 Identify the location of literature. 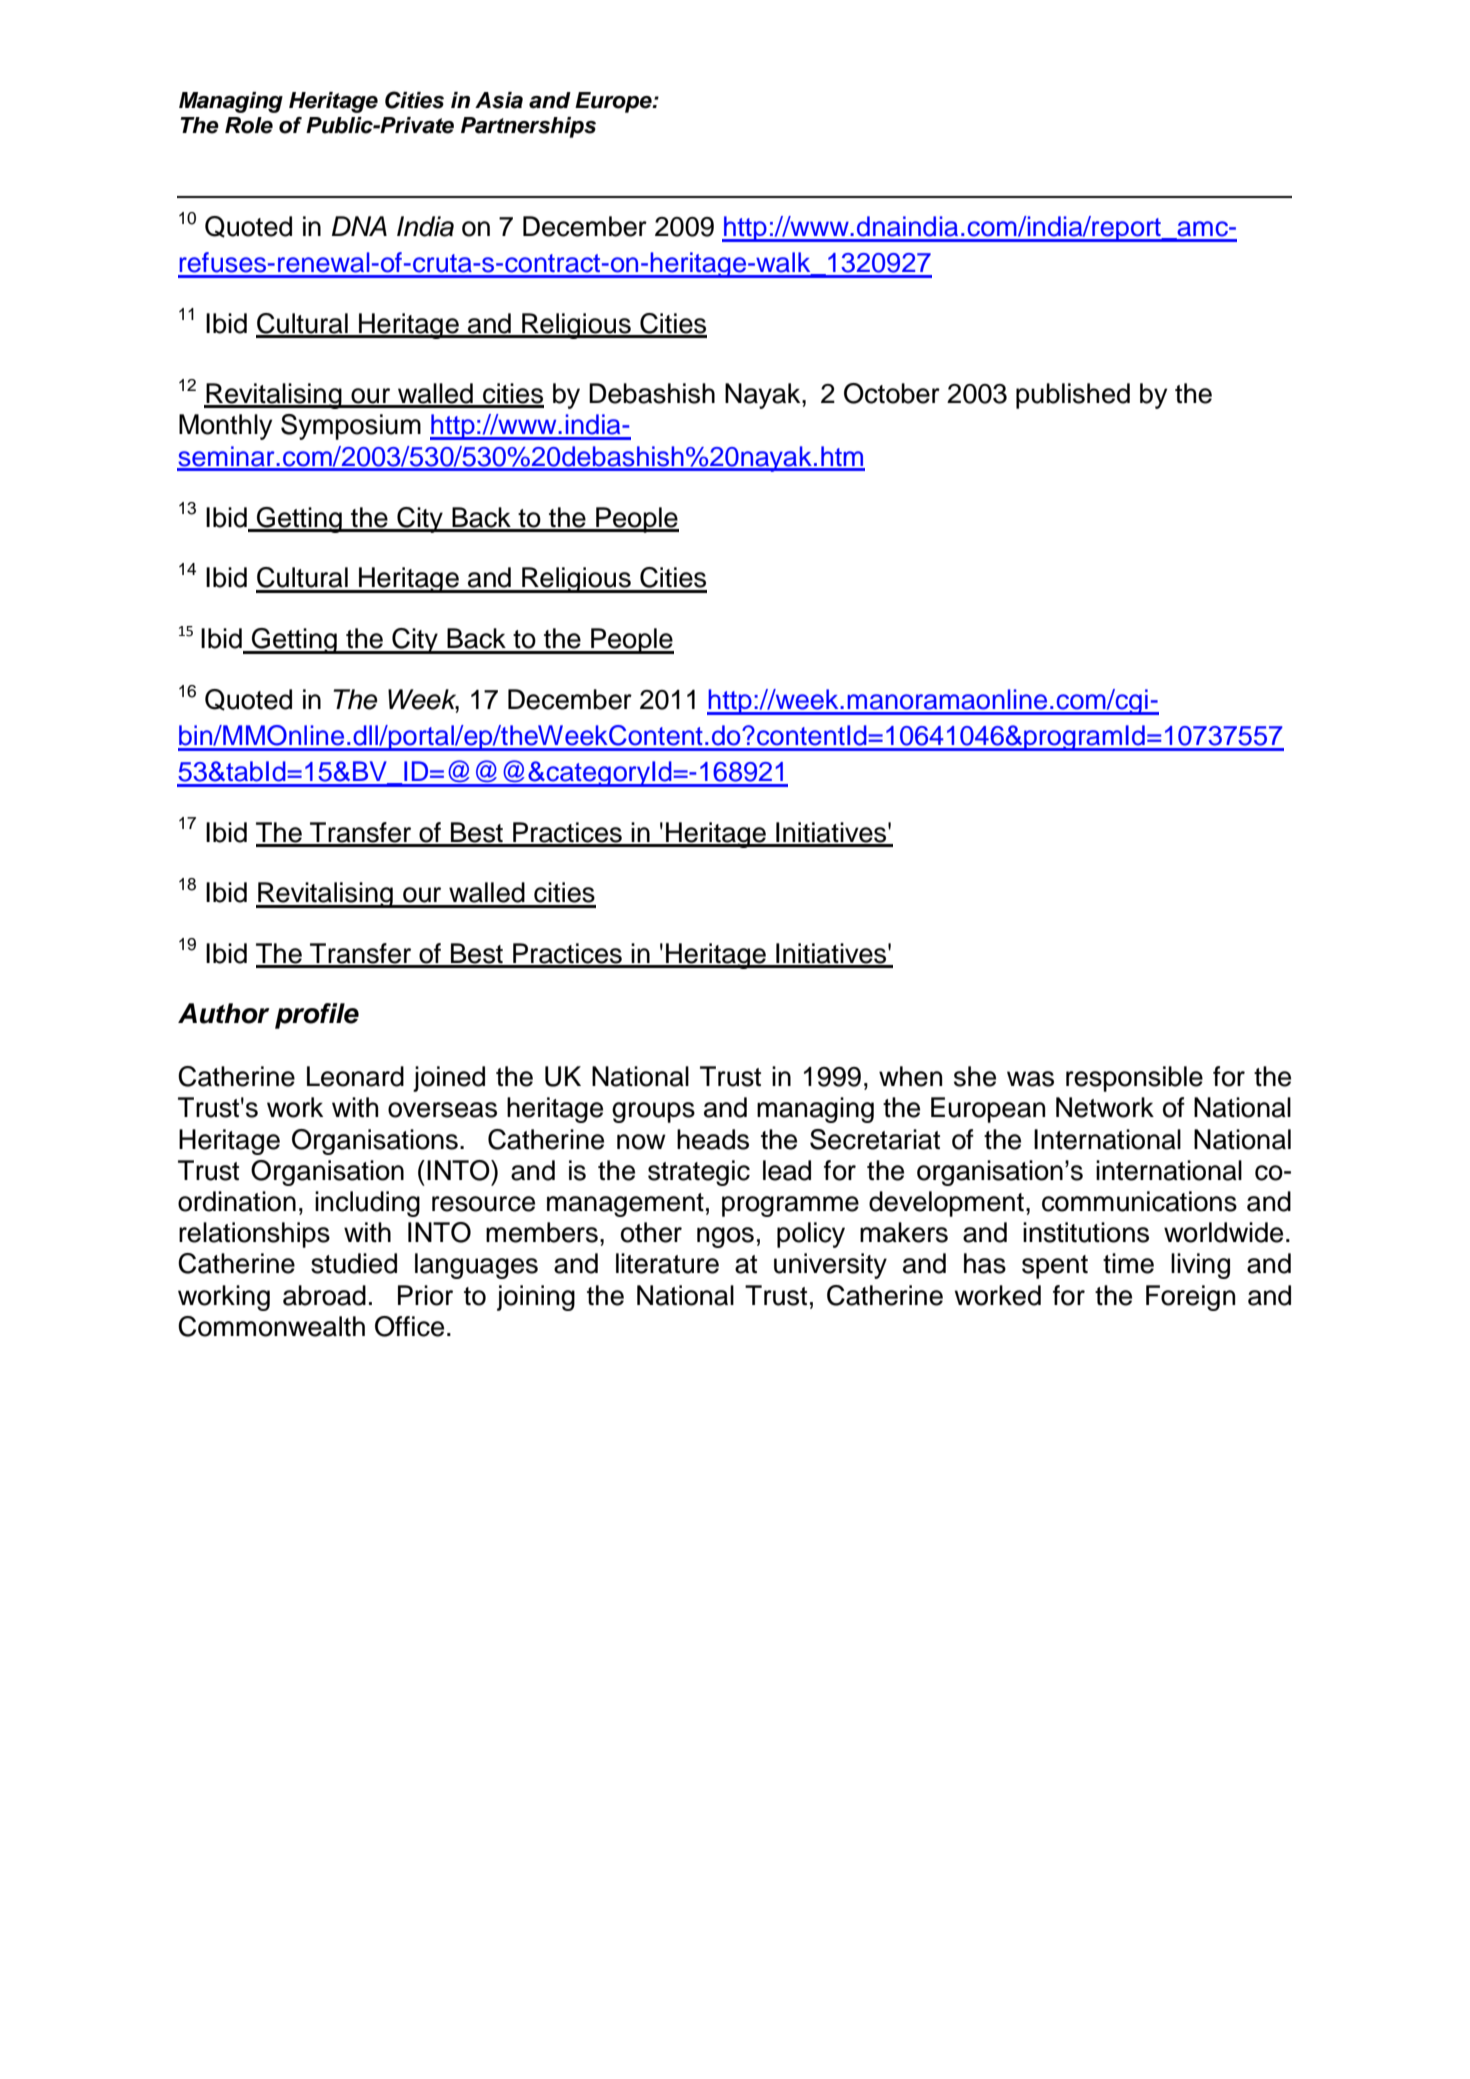
(667, 1263).
